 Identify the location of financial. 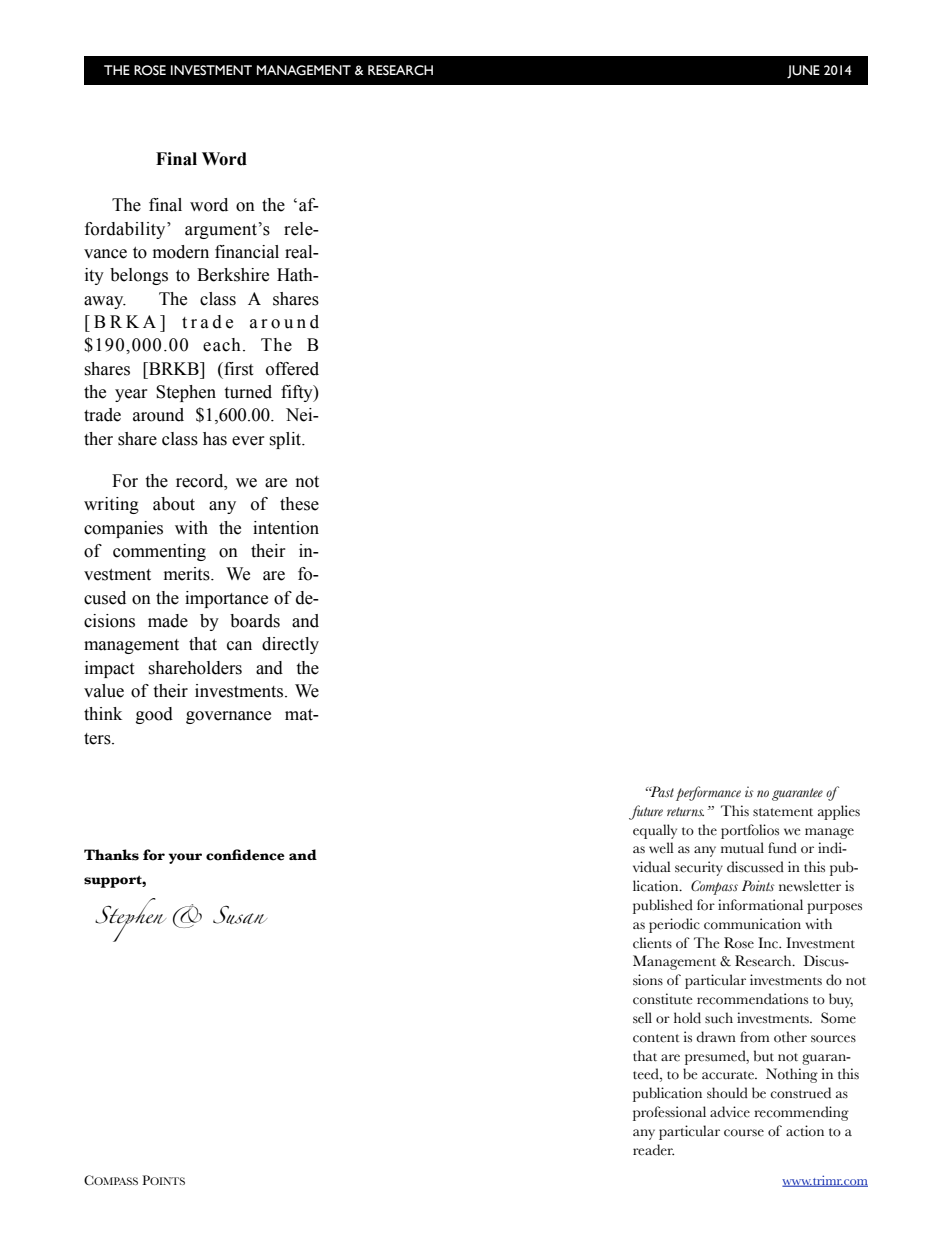
(247, 252).
